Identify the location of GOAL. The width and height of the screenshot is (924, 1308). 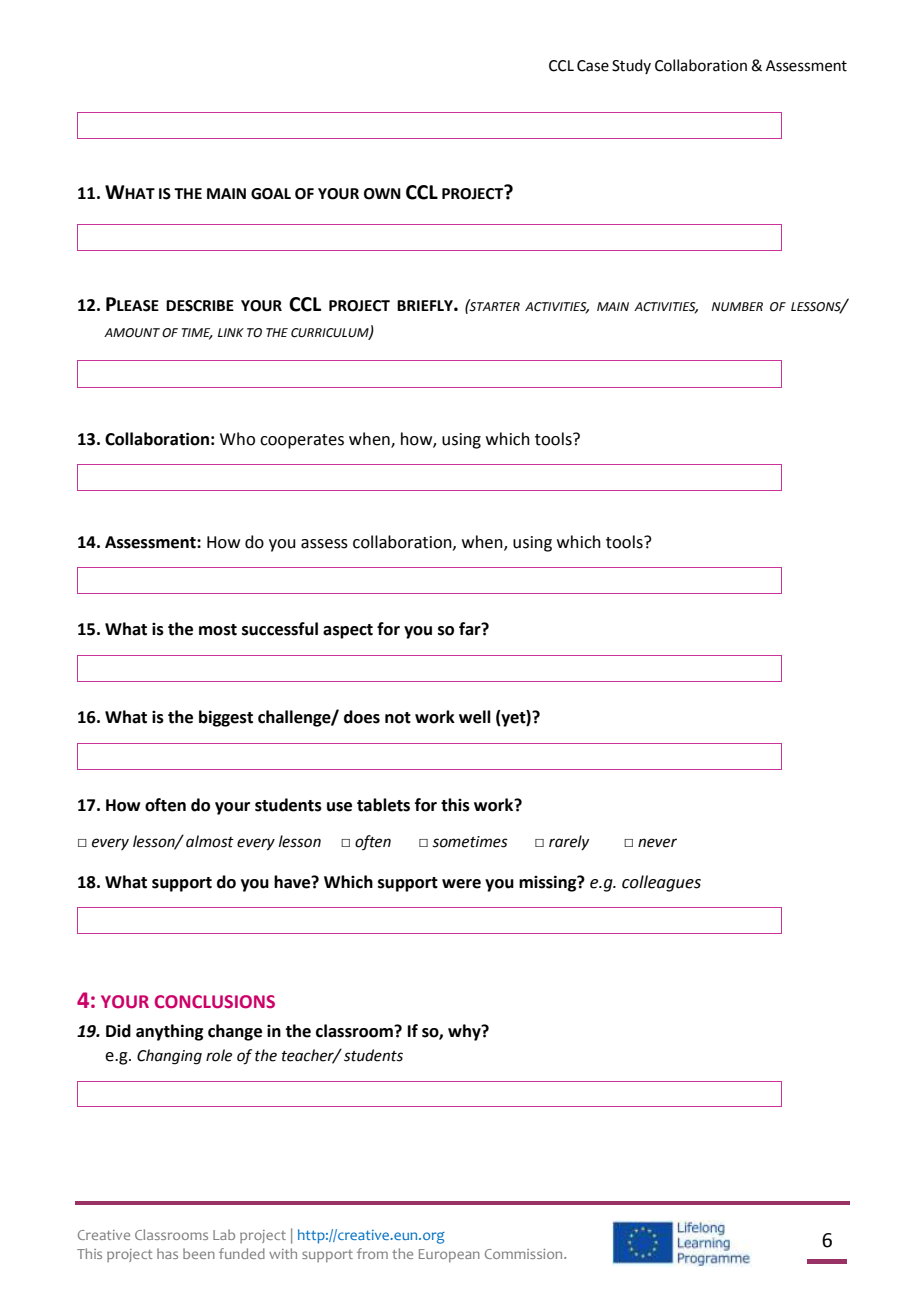
(271, 194).
